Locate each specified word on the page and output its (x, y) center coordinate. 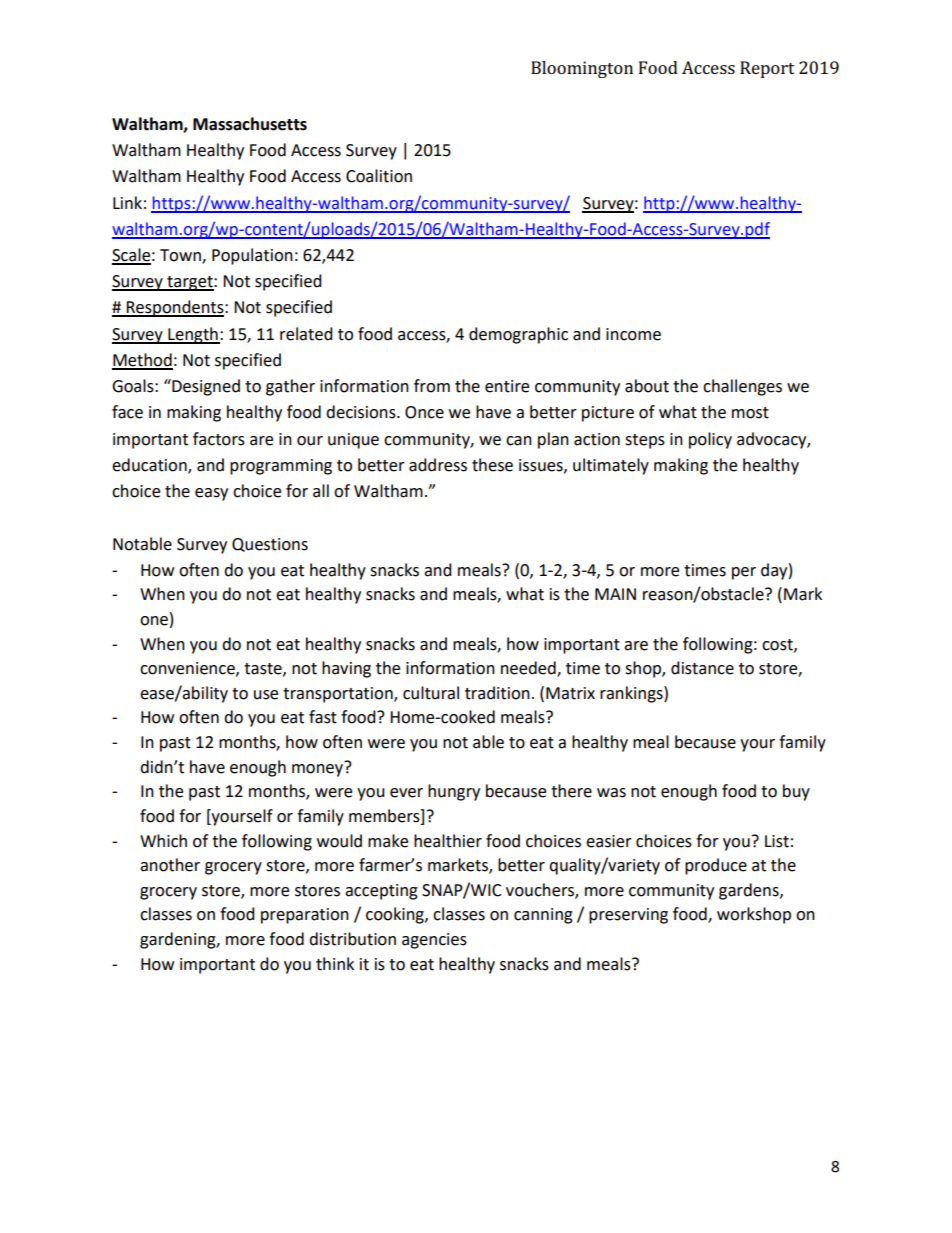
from (432, 386)
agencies (434, 941)
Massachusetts (250, 124)
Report (767, 69)
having (346, 669)
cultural (431, 693)
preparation (305, 916)
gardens (750, 891)
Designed (205, 387)
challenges (742, 387)
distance (702, 668)
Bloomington (582, 69)
